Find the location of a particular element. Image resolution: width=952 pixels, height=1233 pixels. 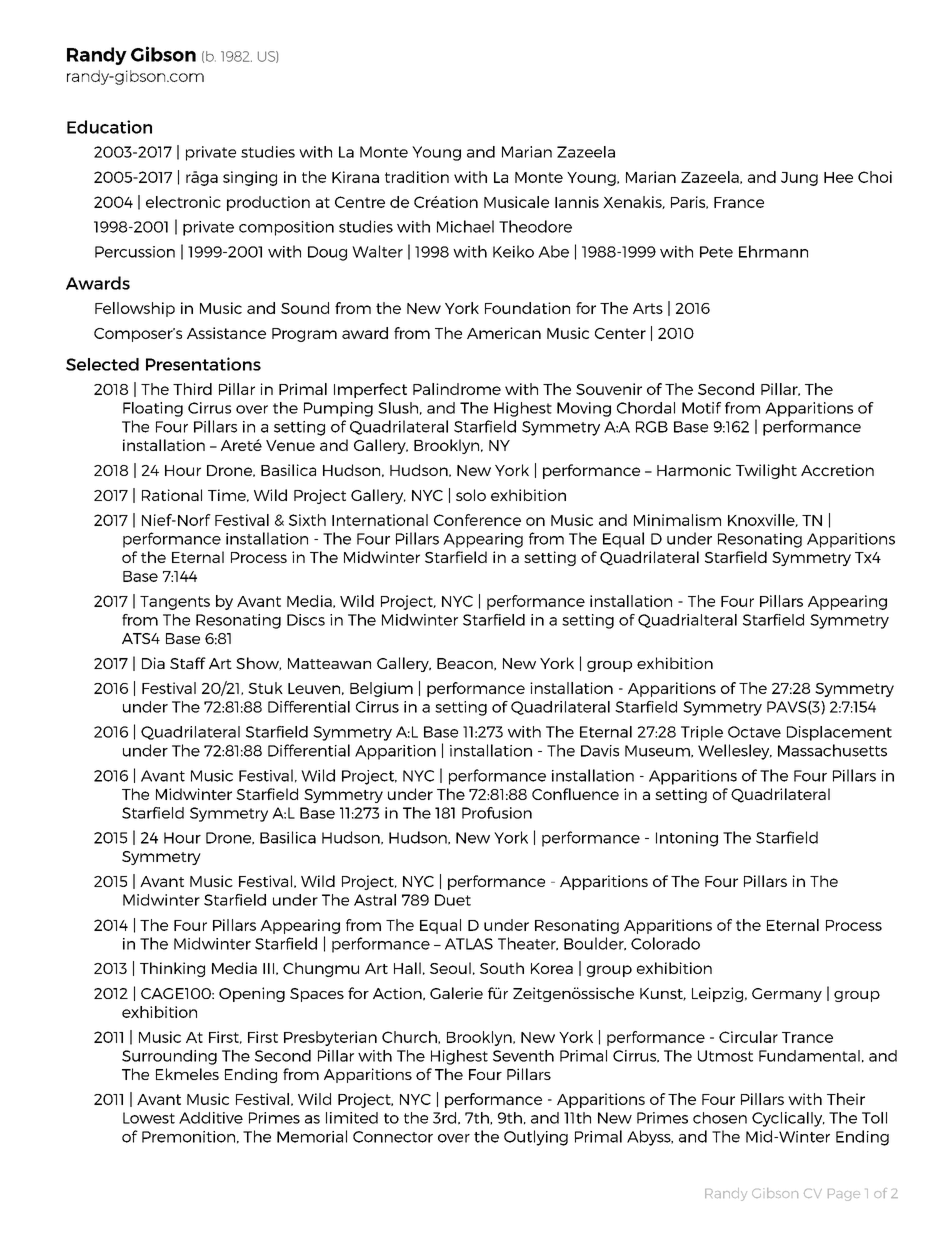

electronic is located at coordinates (183, 202).
